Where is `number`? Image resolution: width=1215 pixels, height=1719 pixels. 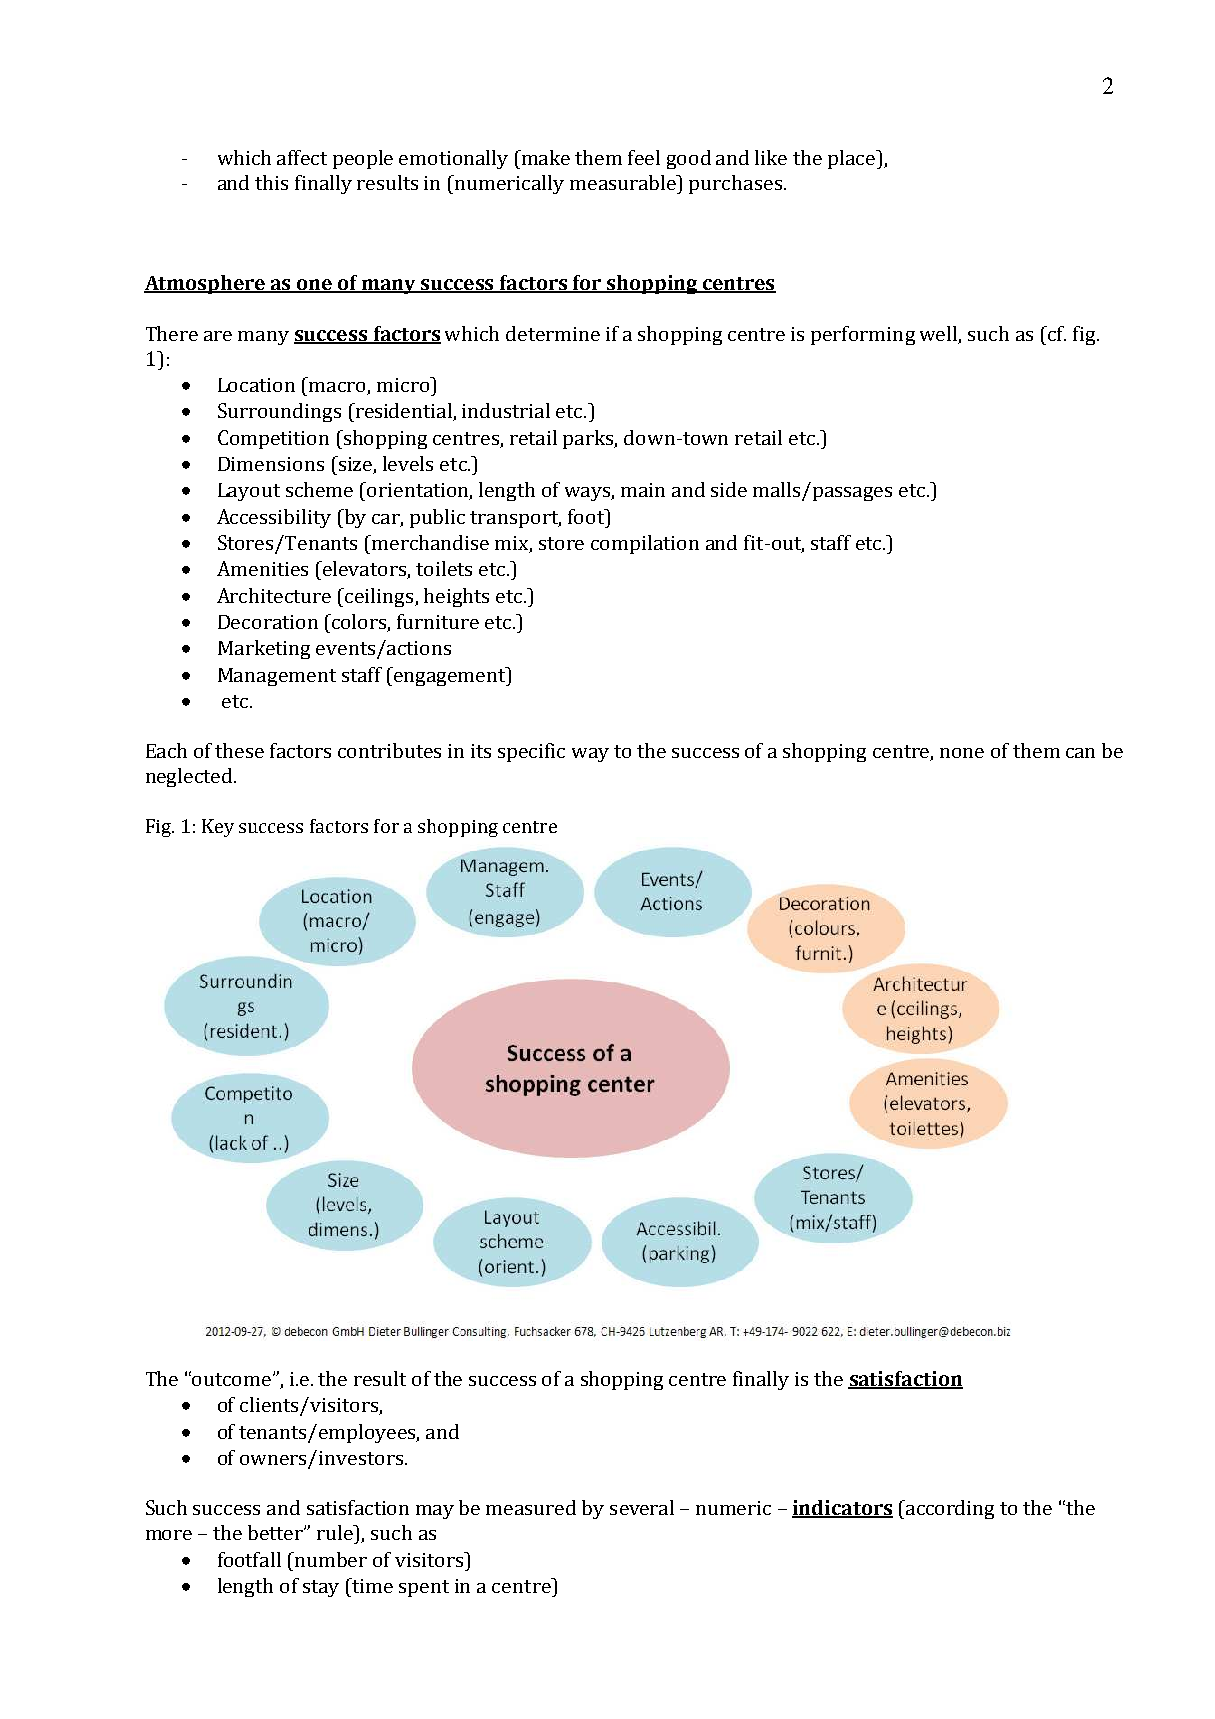 number is located at coordinates (330, 1559).
